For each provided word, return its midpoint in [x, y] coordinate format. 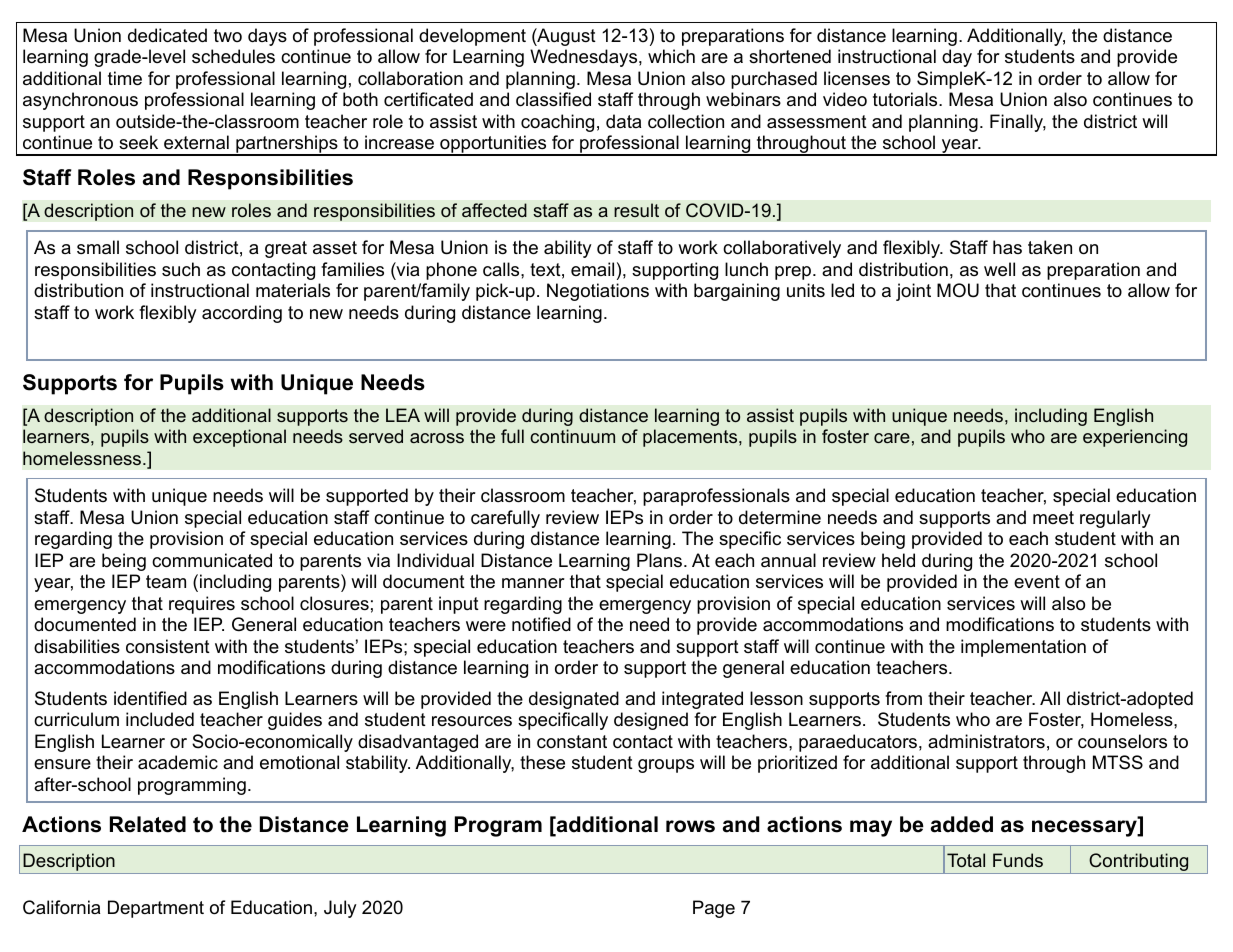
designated [574, 700]
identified [150, 698]
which [671, 56]
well [999, 269]
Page [714, 909]
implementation [1023, 648]
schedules [233, 56]
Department [156, 909]
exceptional [239, 438]
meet [1053, 518]
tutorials [906, 99]
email [592, 269]
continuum [572, 436]
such [181, 269]
